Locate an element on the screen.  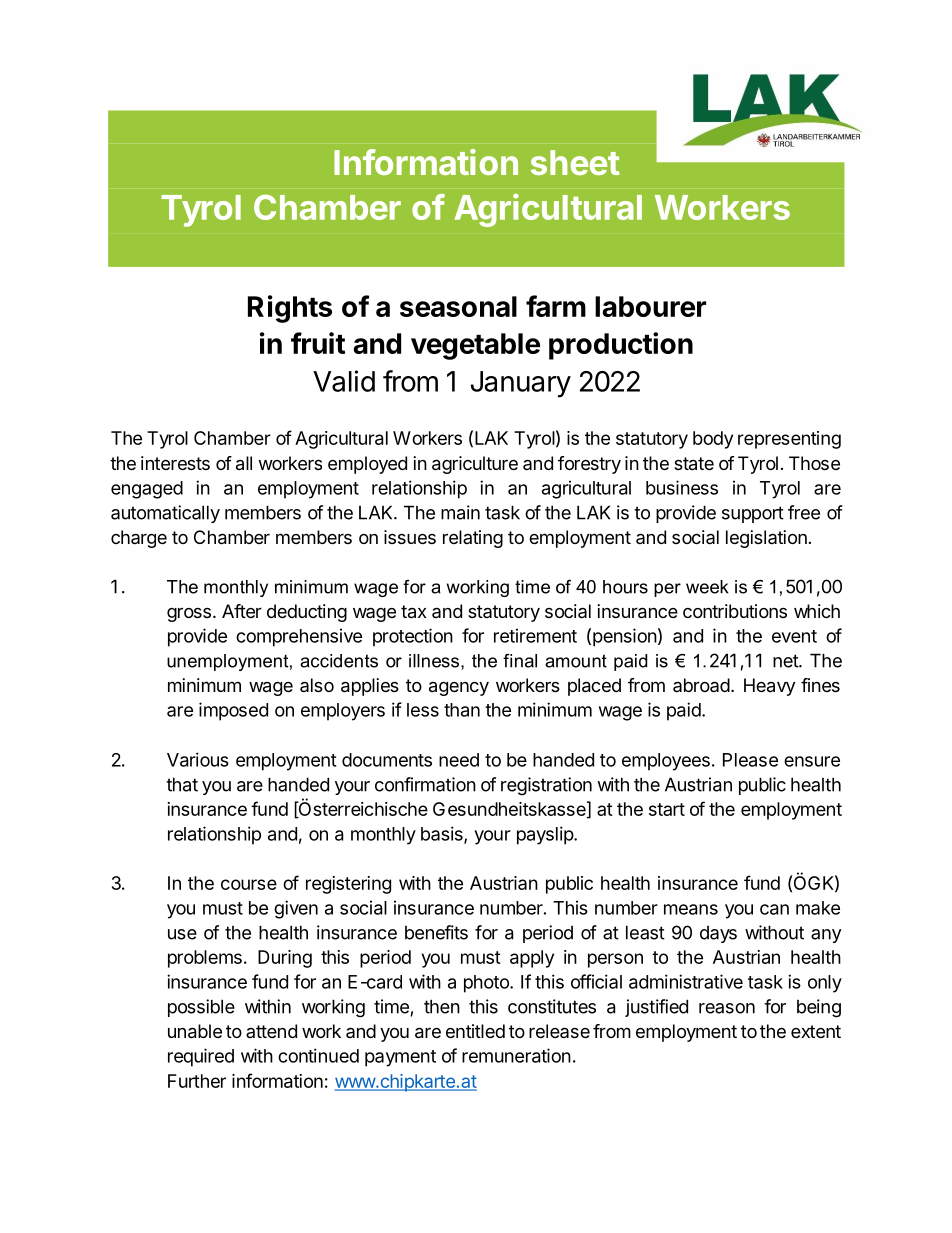
retirement is located at coordinates (535, 635).
